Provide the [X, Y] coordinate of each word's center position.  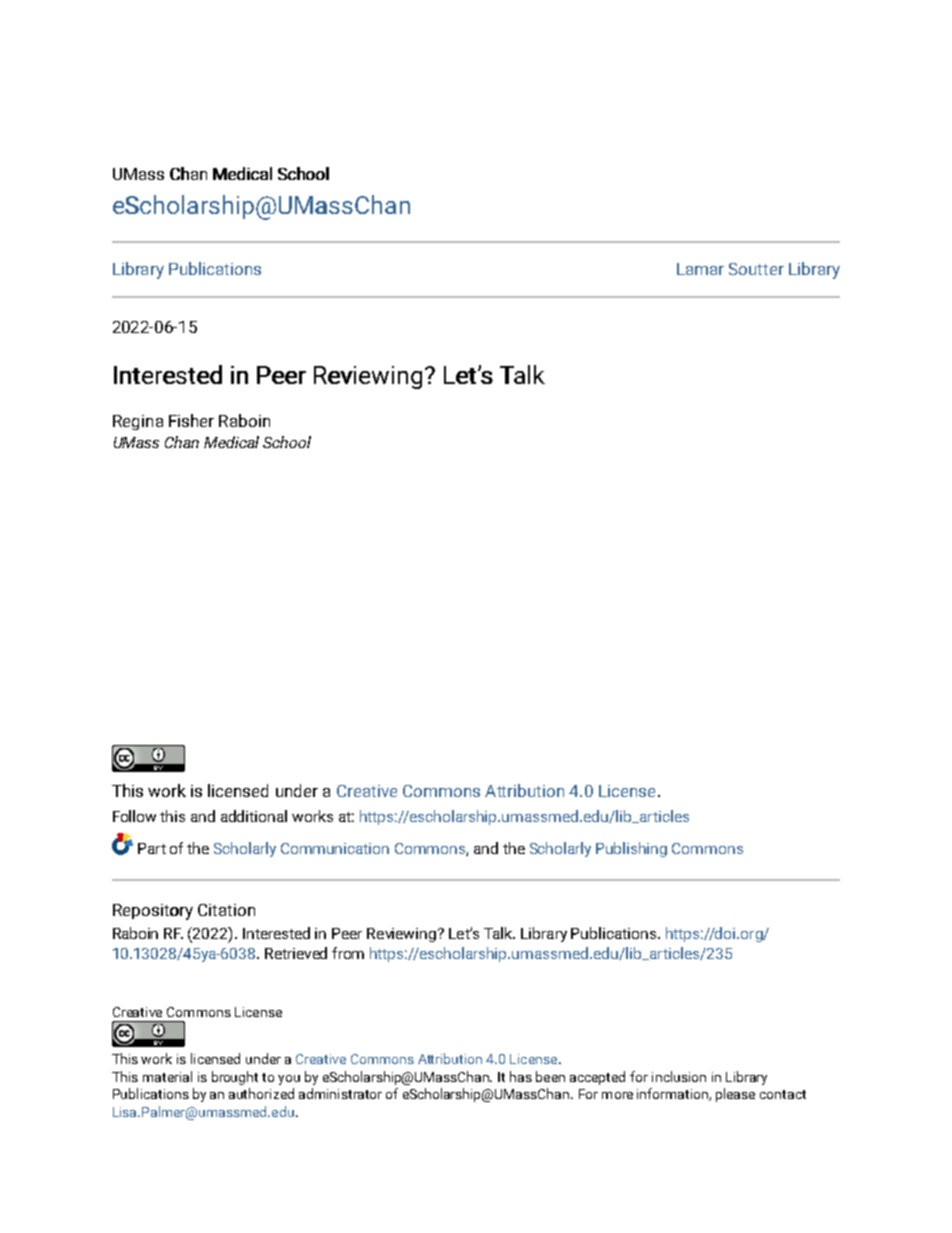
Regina [138, 422]
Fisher [191, 420]
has [521, 1076]
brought [235, 1078]
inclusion [679, 1076]
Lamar [700, 269]
